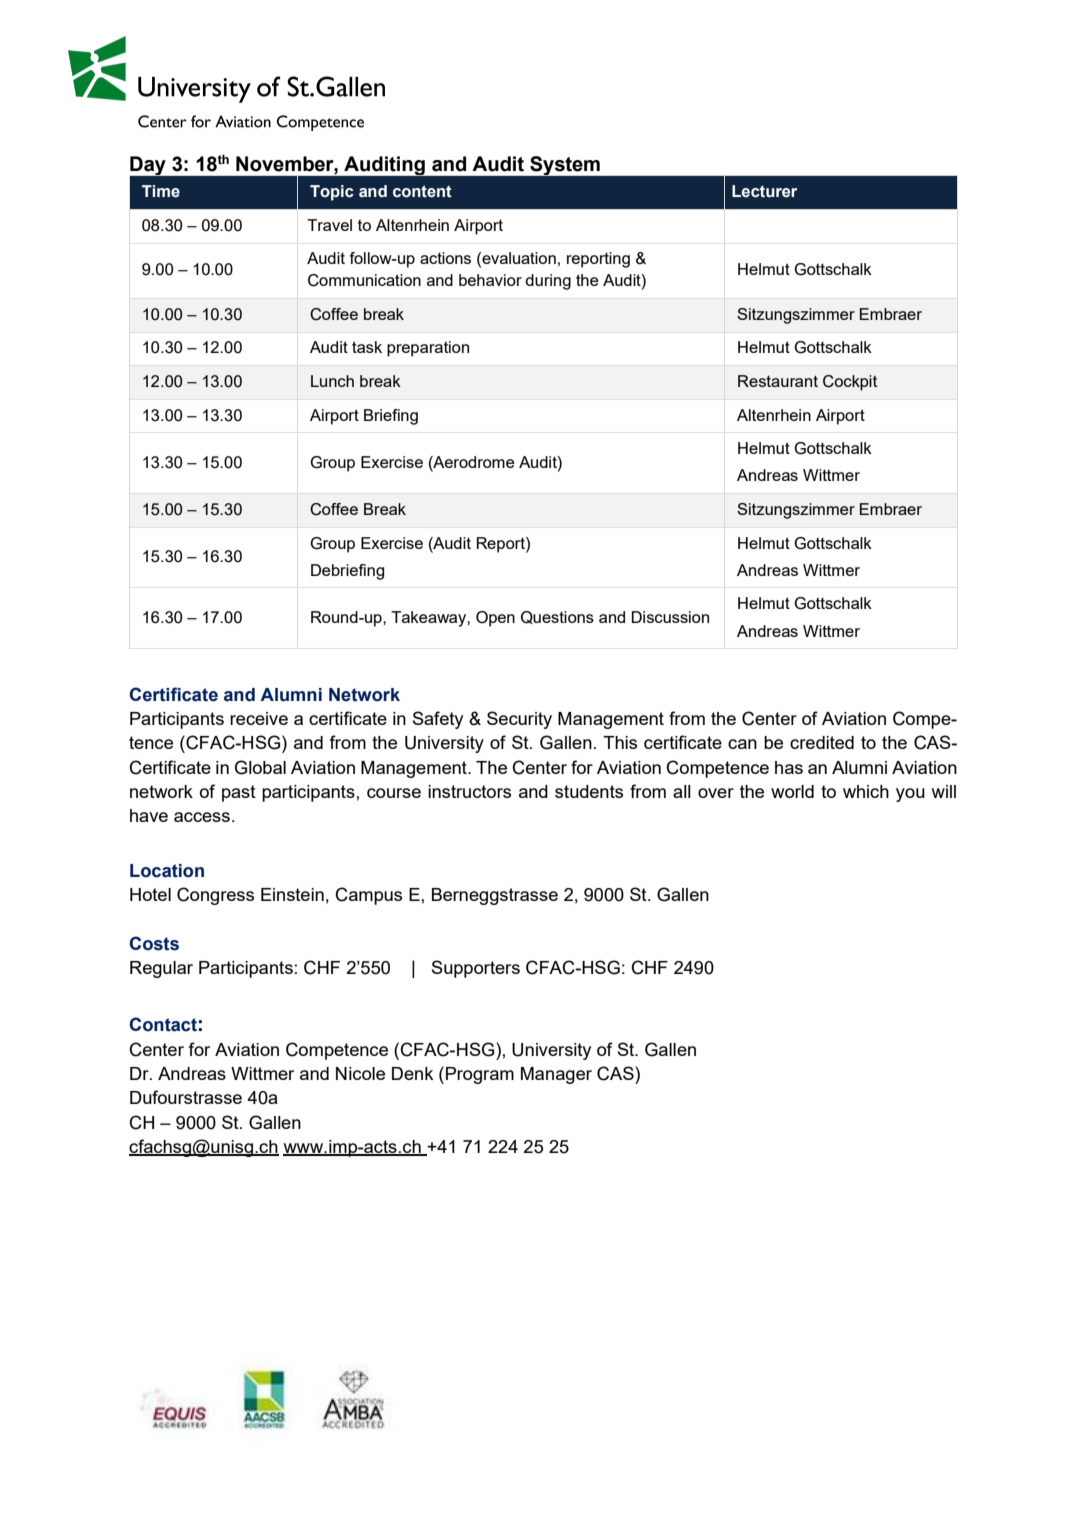  I want to click on Manager, so click(556, 1075).
